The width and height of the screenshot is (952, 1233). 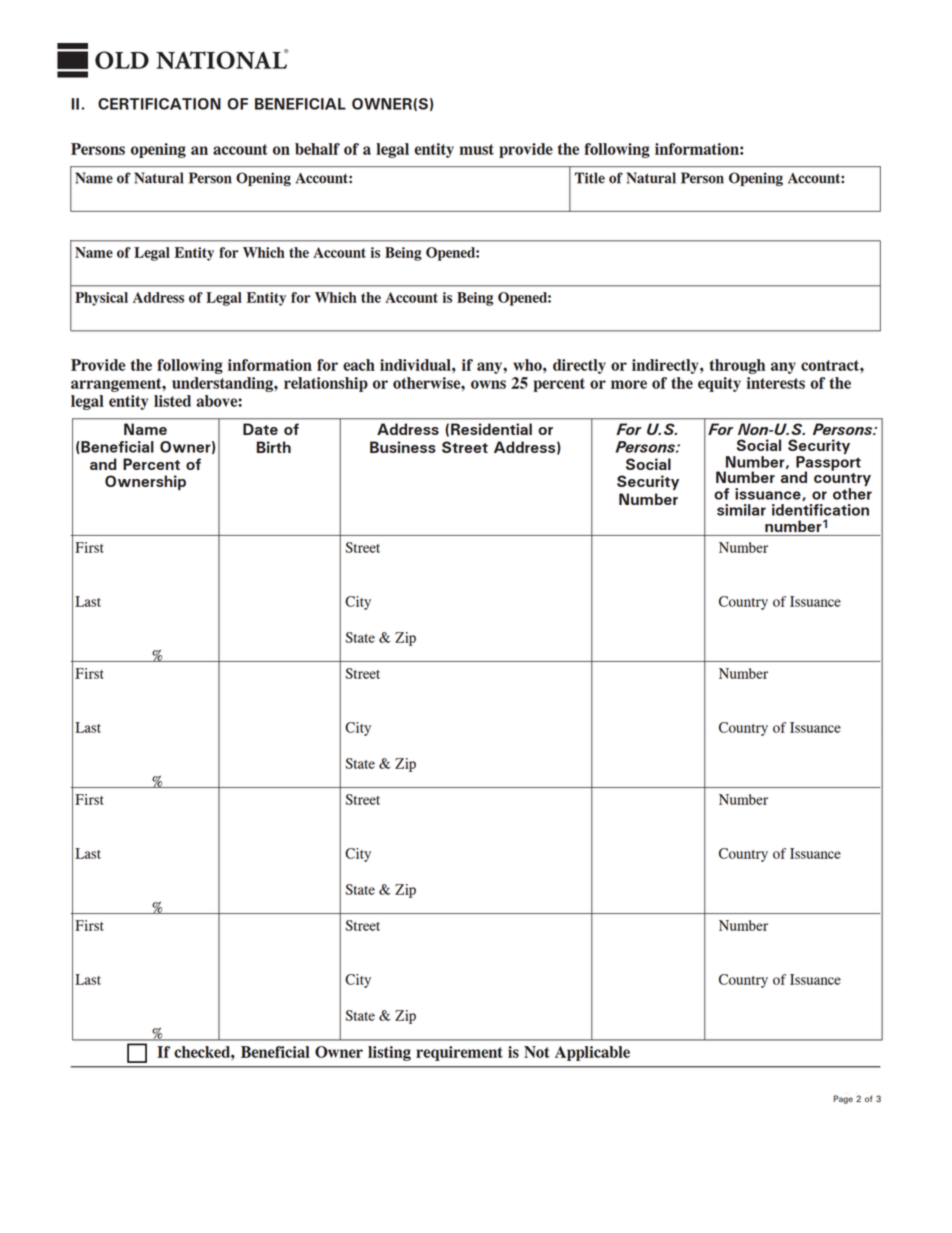 What do you see at coordinates (590, 178) in the screenshot?
I see `Title` at bounding box center [590, 178].
